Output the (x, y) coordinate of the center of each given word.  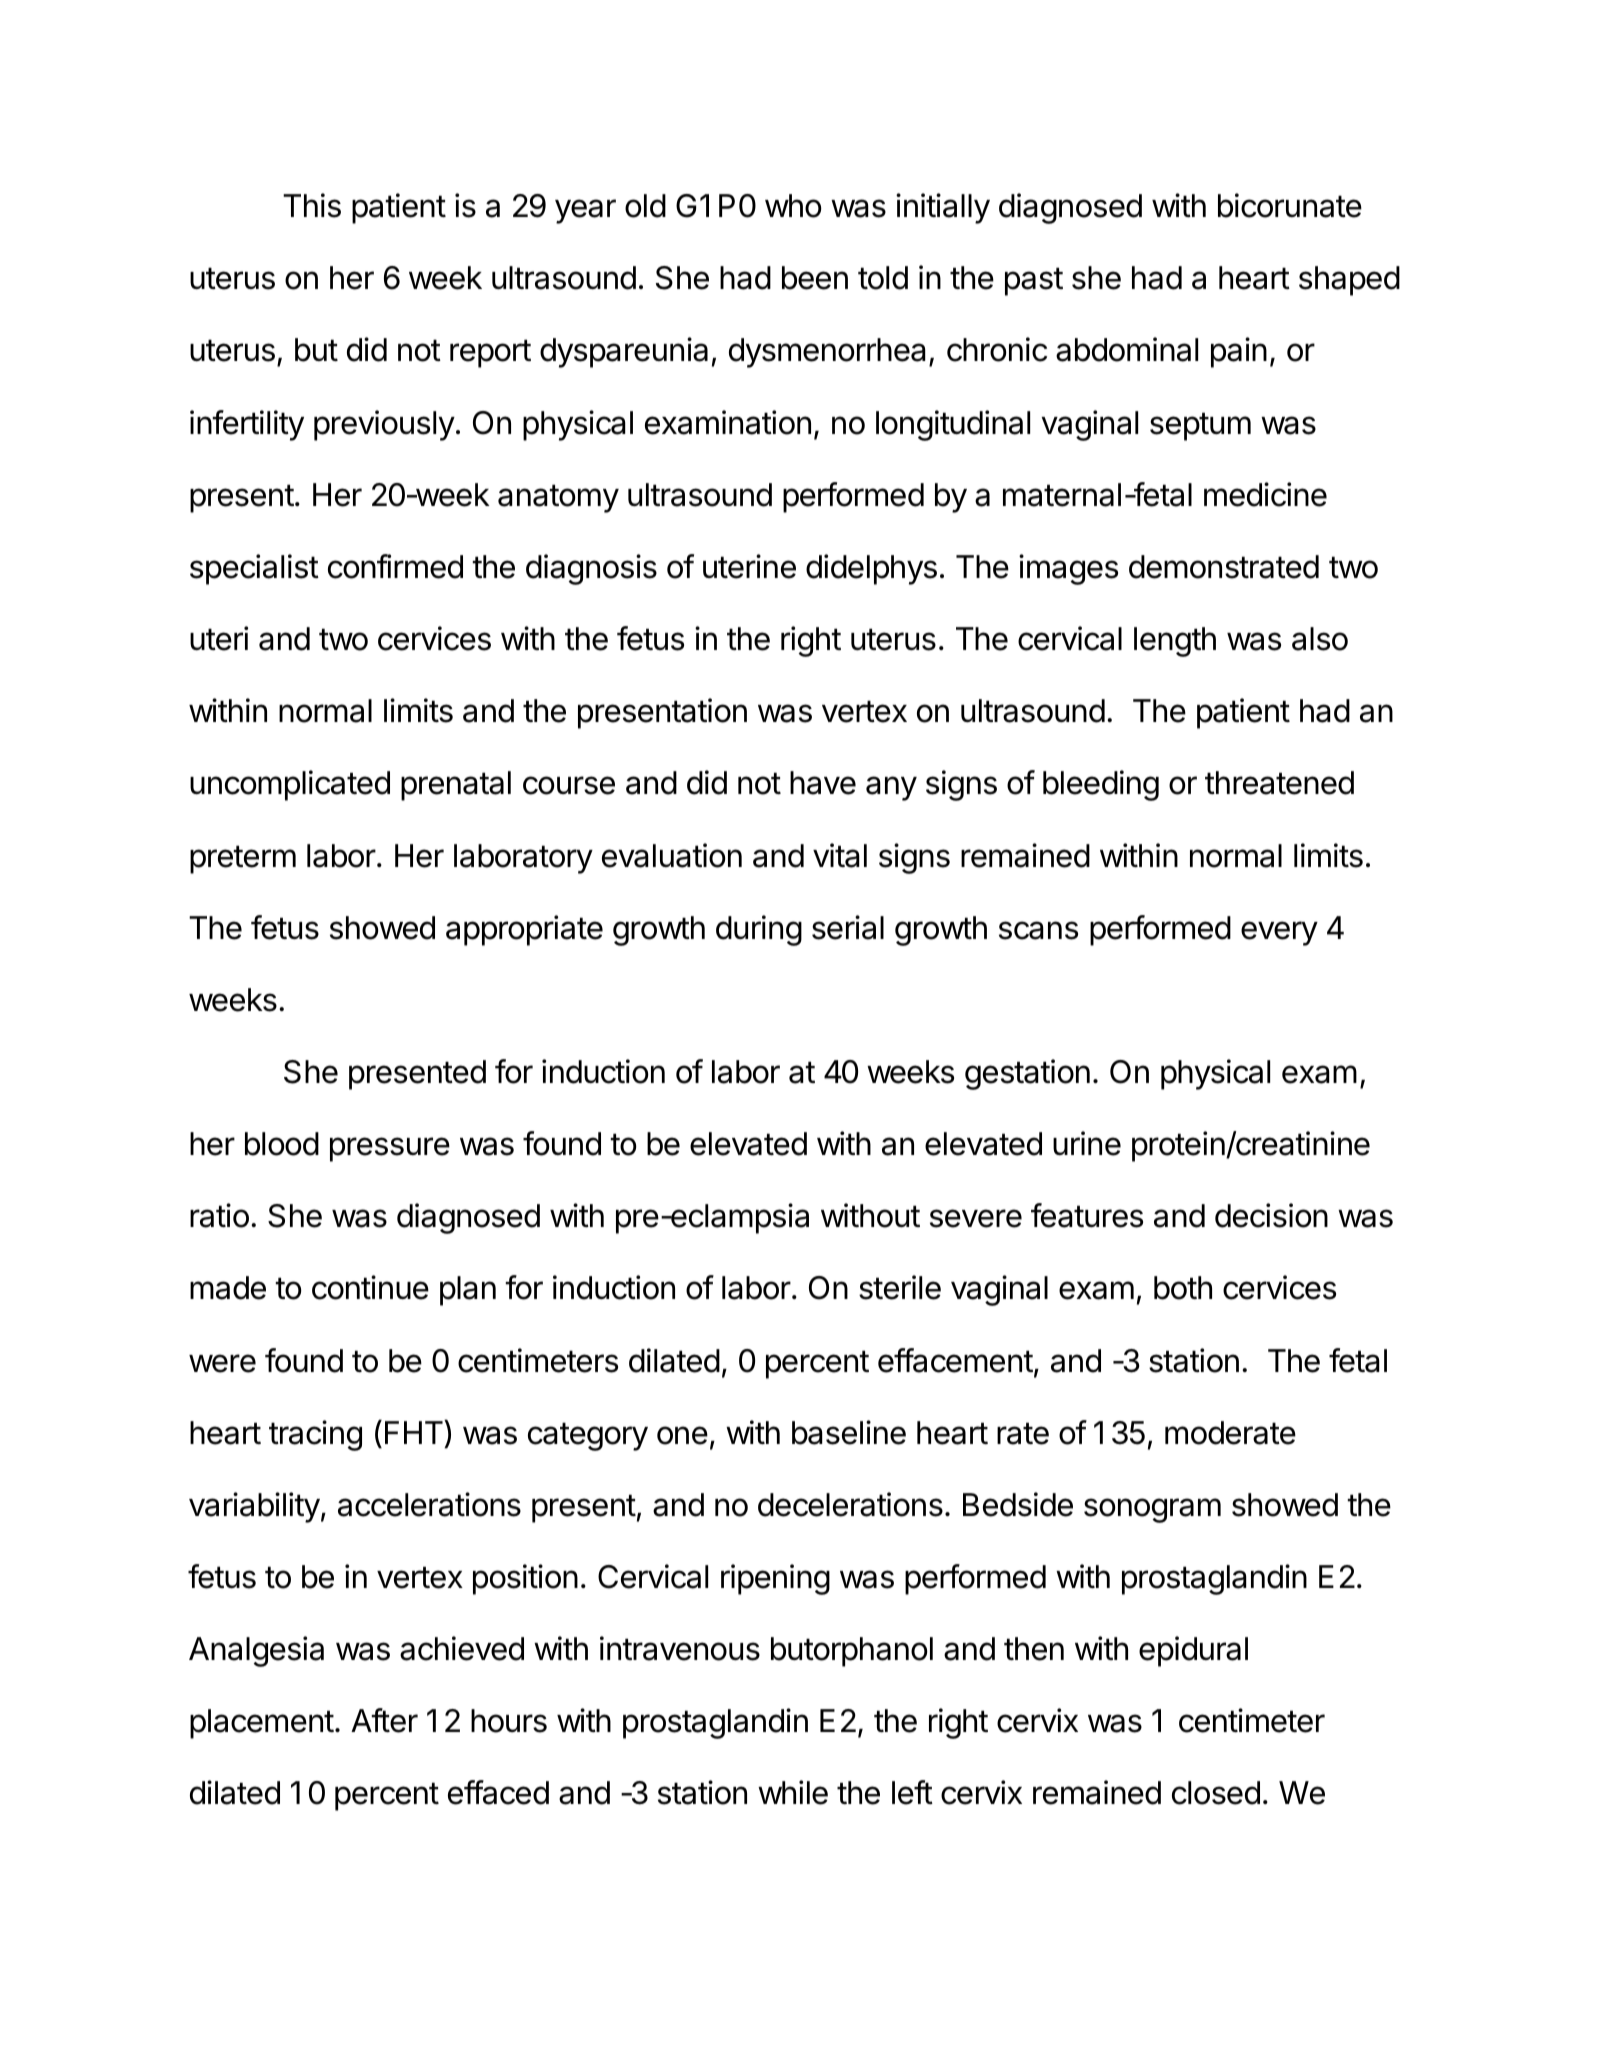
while (793, 1792)
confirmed (395, 566)
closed (1216, 1793)
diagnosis (591, 569)
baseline (849, 1432)
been (815, 278)
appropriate (524, 930)
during (759, 930)
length (1175, 642)
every (1279, 933)
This (312, 205)
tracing (315, 1435)
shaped (1349, 281)
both (1183, 1288)
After (384, 1720)
